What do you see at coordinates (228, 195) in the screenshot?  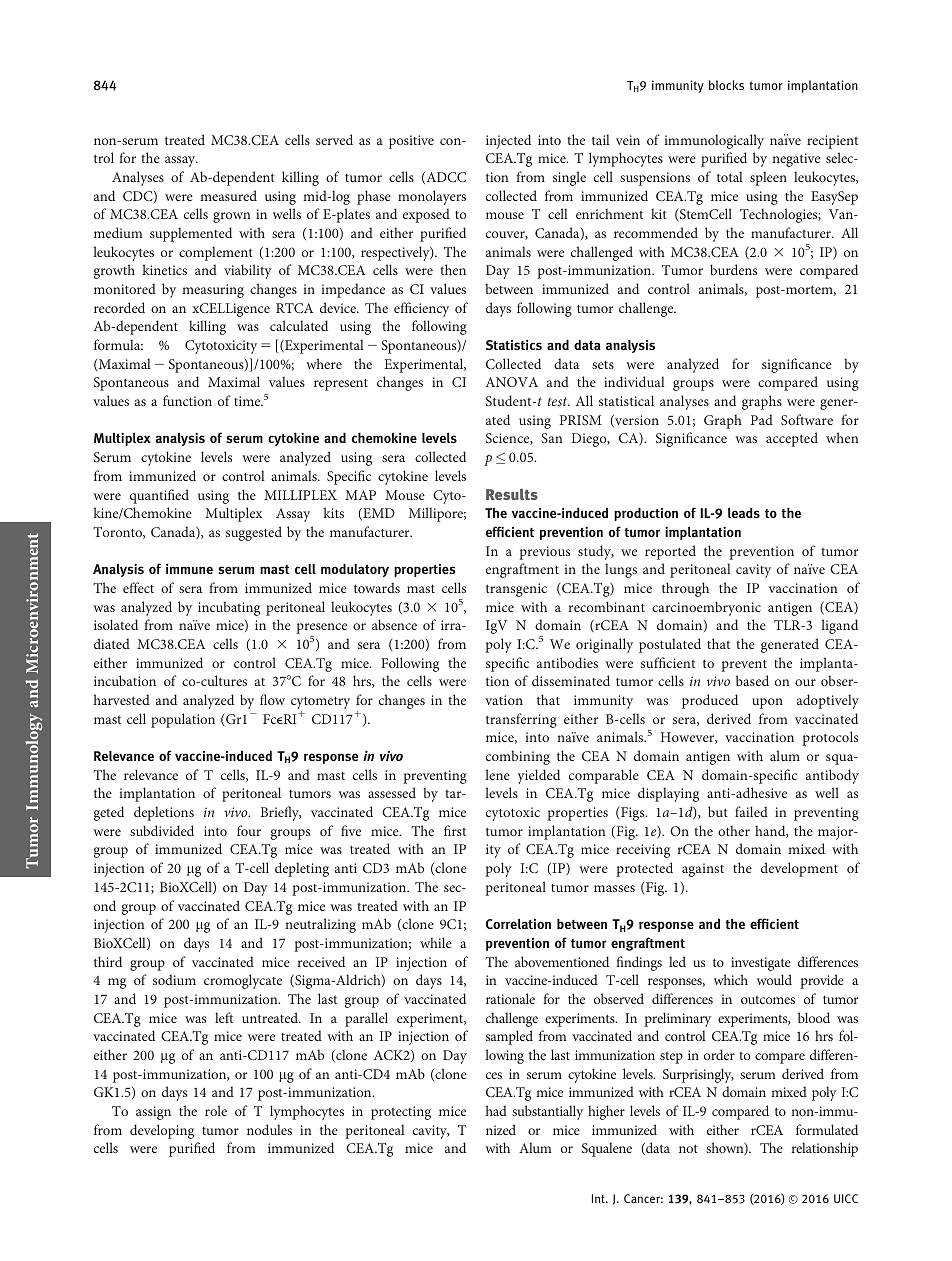 I see `measured` at bounding box center [228, 195].
